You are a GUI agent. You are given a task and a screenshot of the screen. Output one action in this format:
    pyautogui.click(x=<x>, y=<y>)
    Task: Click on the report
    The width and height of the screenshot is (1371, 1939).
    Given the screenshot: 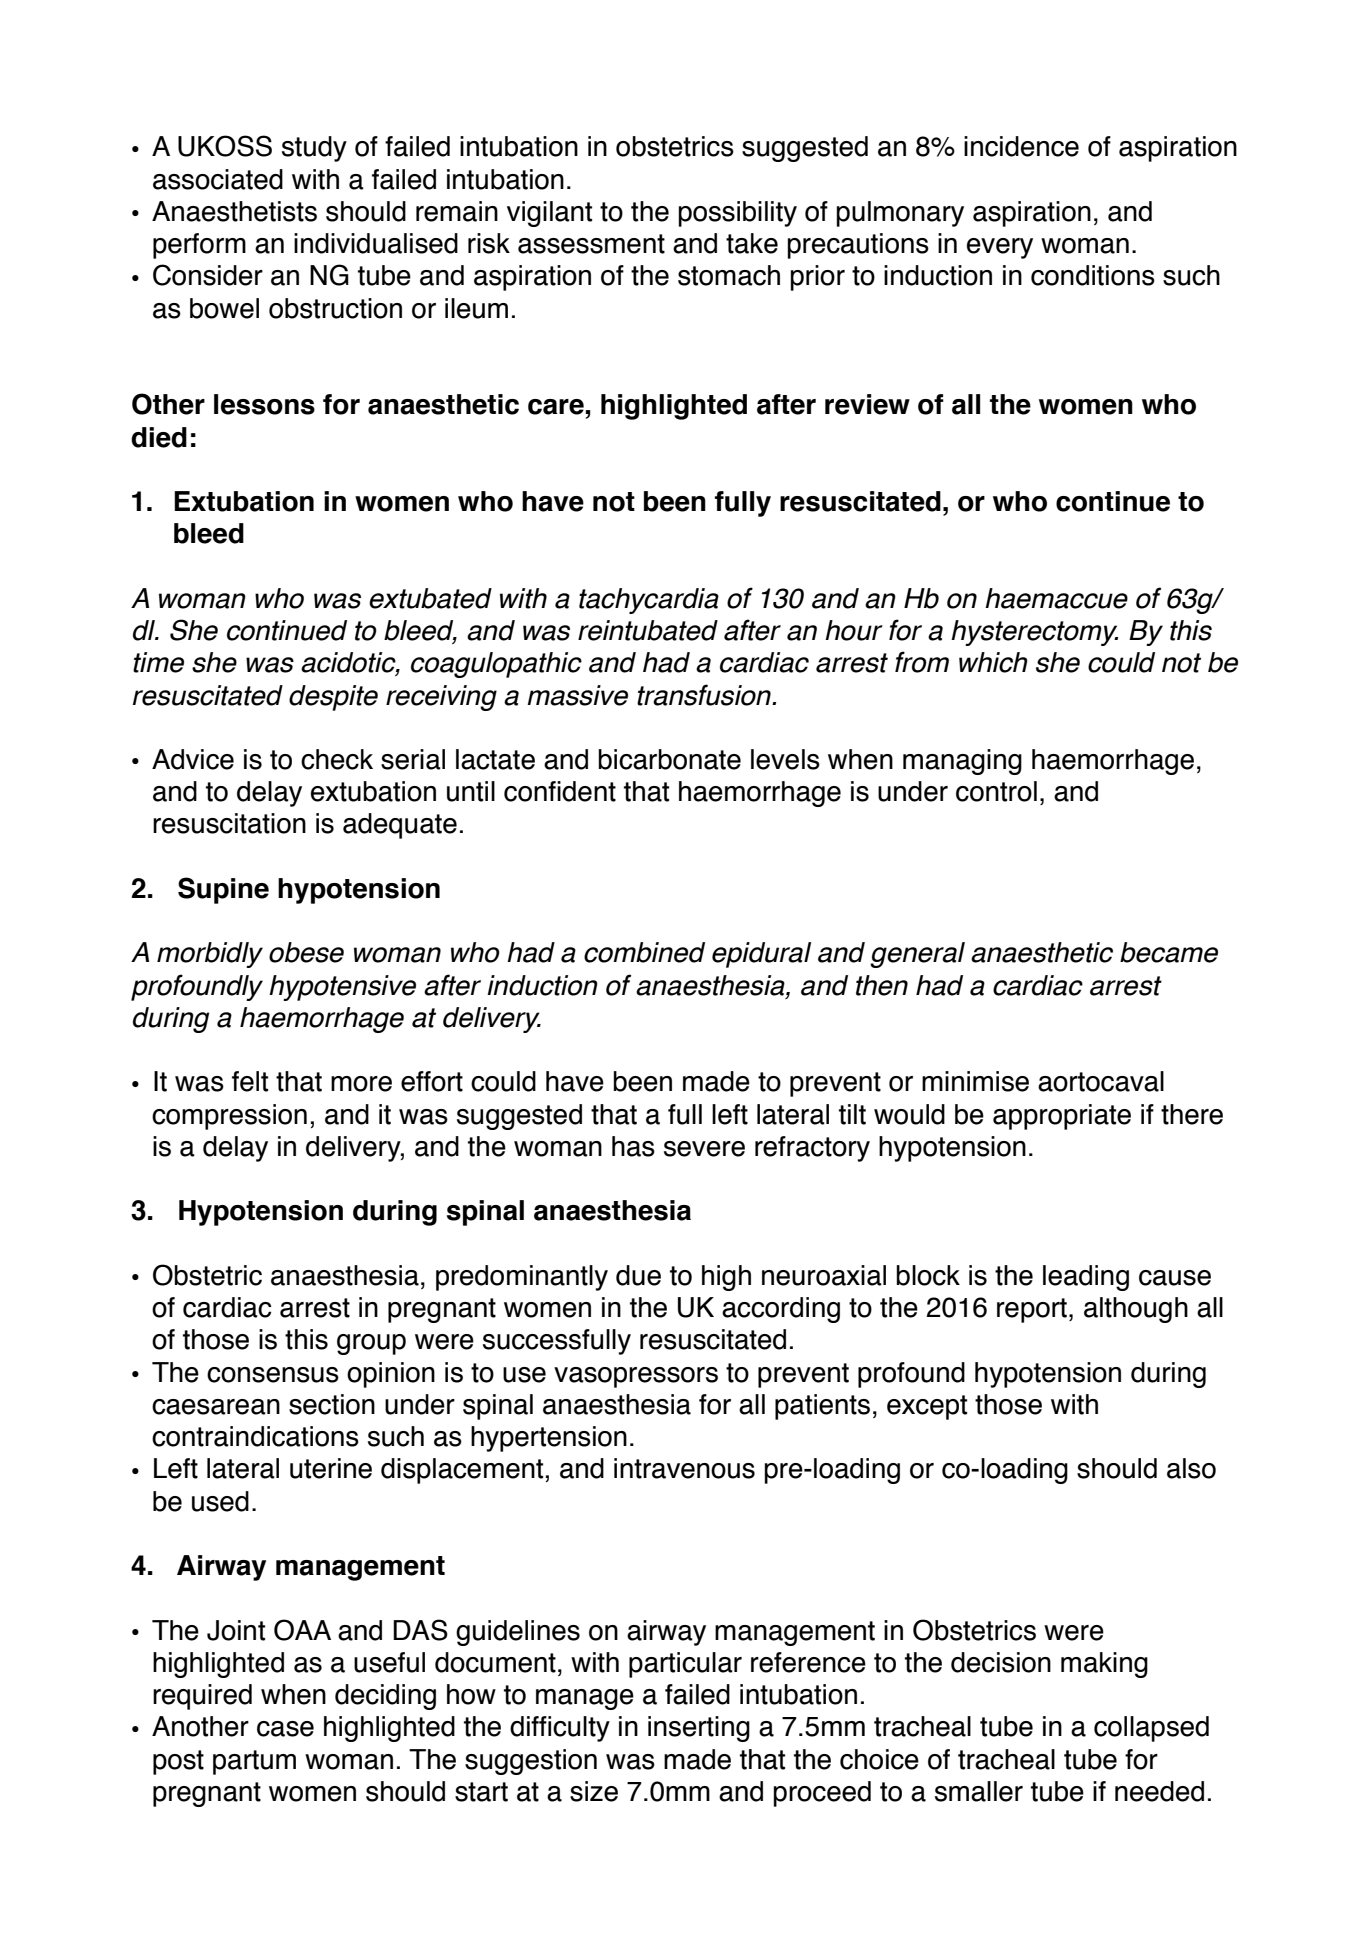 What is the action you would take?
    pyautogui.click(x=1032, y=1310)
